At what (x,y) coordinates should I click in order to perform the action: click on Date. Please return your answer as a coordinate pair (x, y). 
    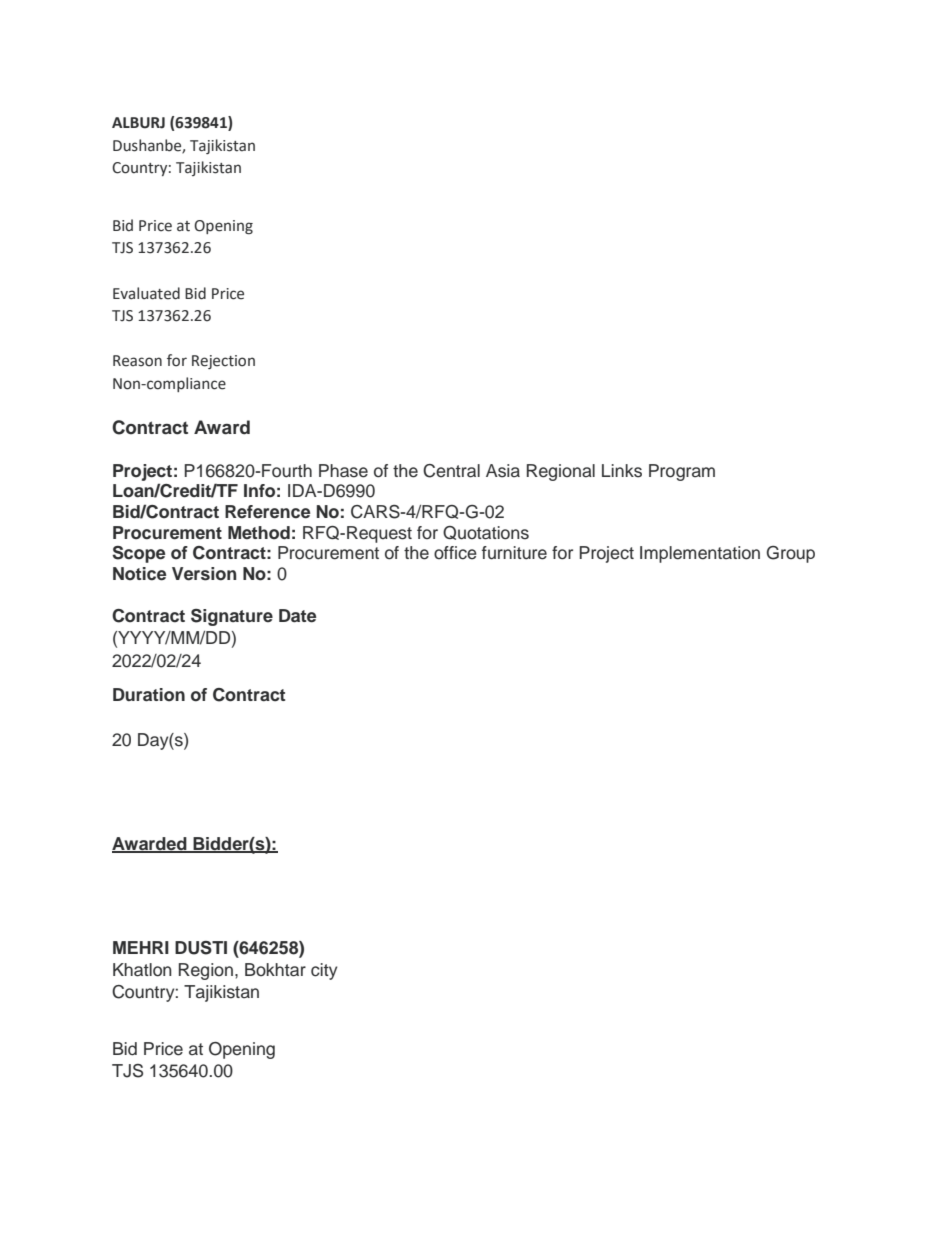
    Looking at the image, I should click on (297, 616).
